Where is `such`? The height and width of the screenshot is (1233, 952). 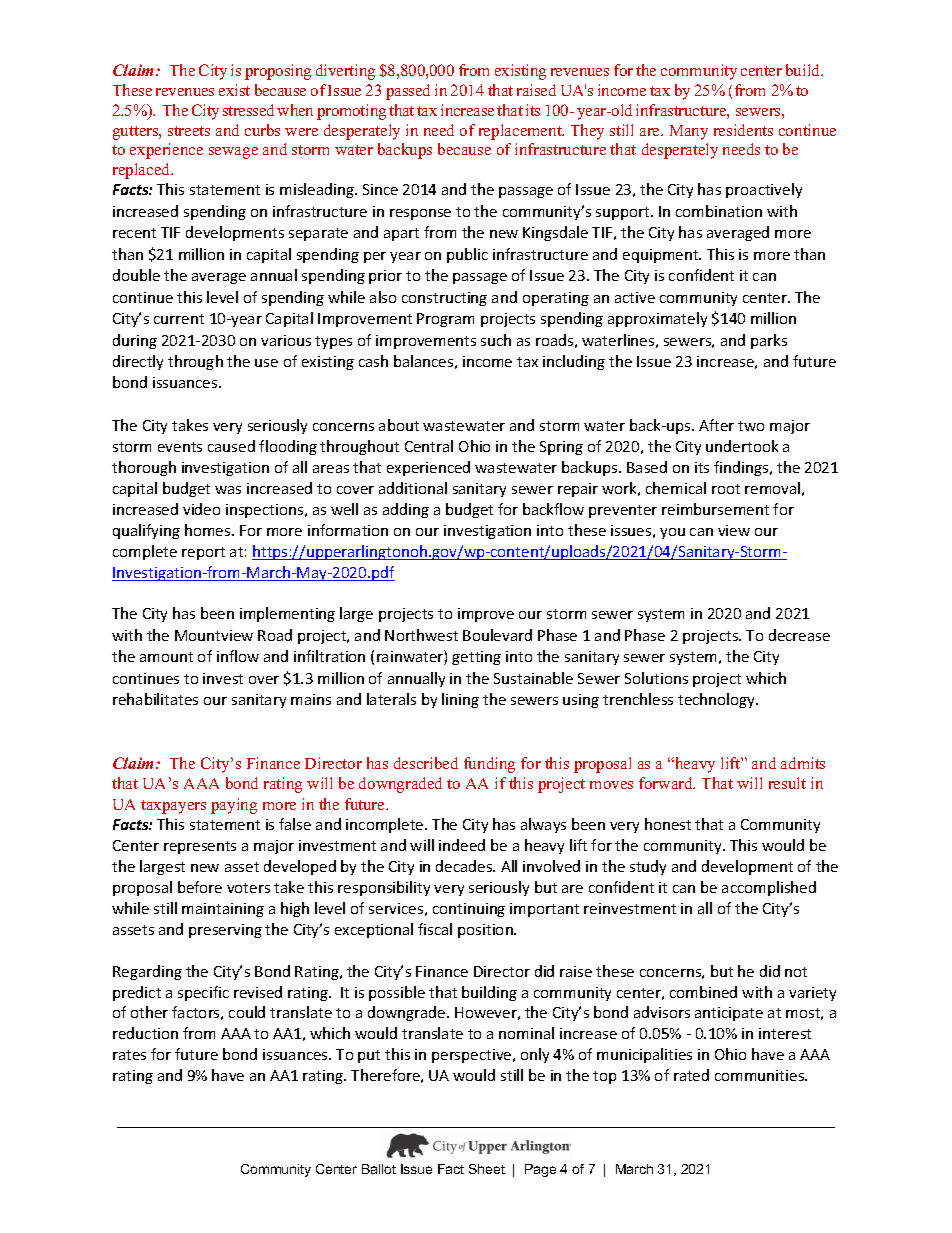 such is located at coordinates (496, 340).
